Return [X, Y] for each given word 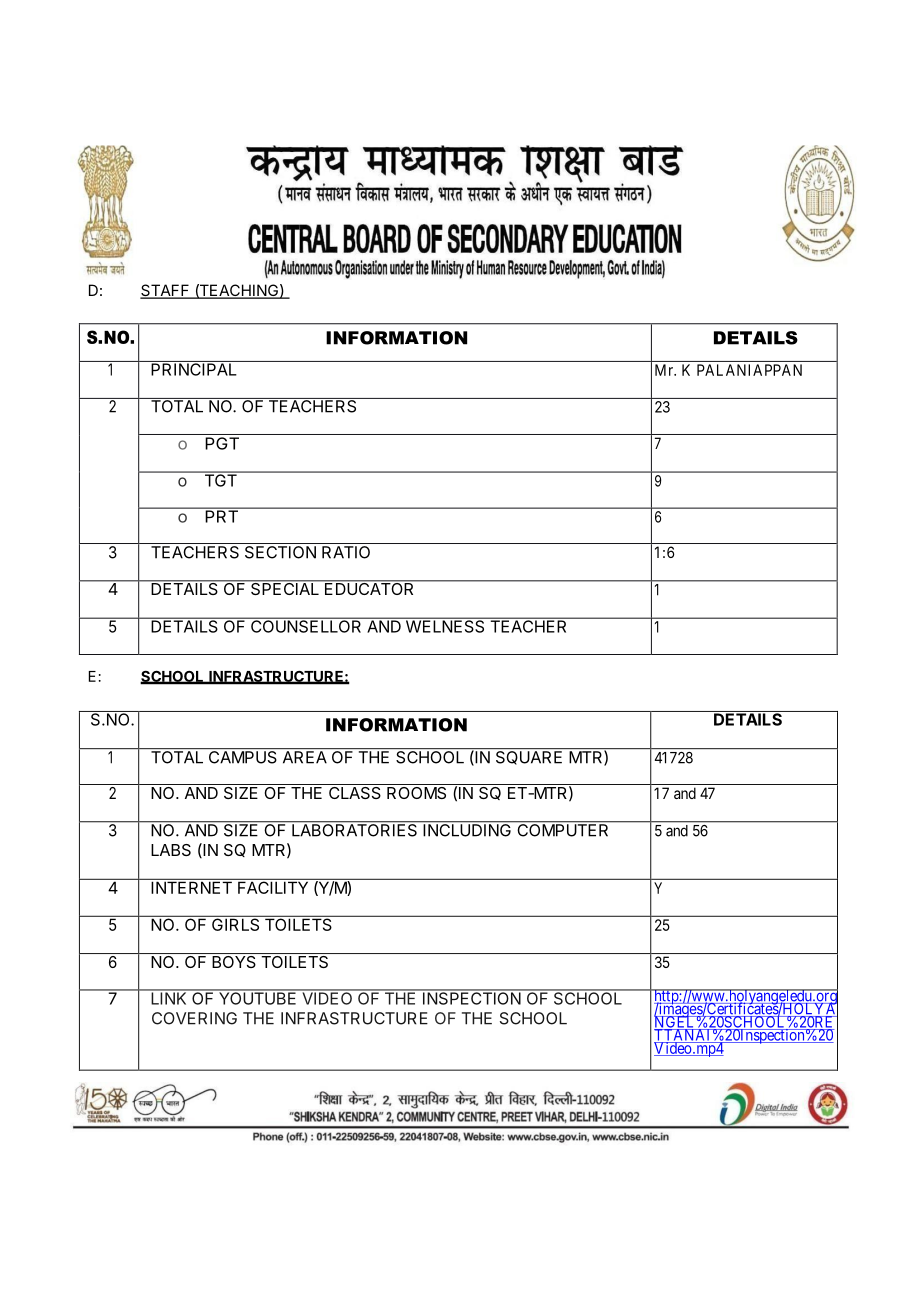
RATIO [346, 552]
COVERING [194, 1018]
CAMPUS [243, 757]
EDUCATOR [369, 587]
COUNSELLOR [306, 625]
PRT [221, 515]
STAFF [166, 291]
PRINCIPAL [194, 368]
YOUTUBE [257, 997]
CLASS [354, 791]
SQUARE [529, 758]
